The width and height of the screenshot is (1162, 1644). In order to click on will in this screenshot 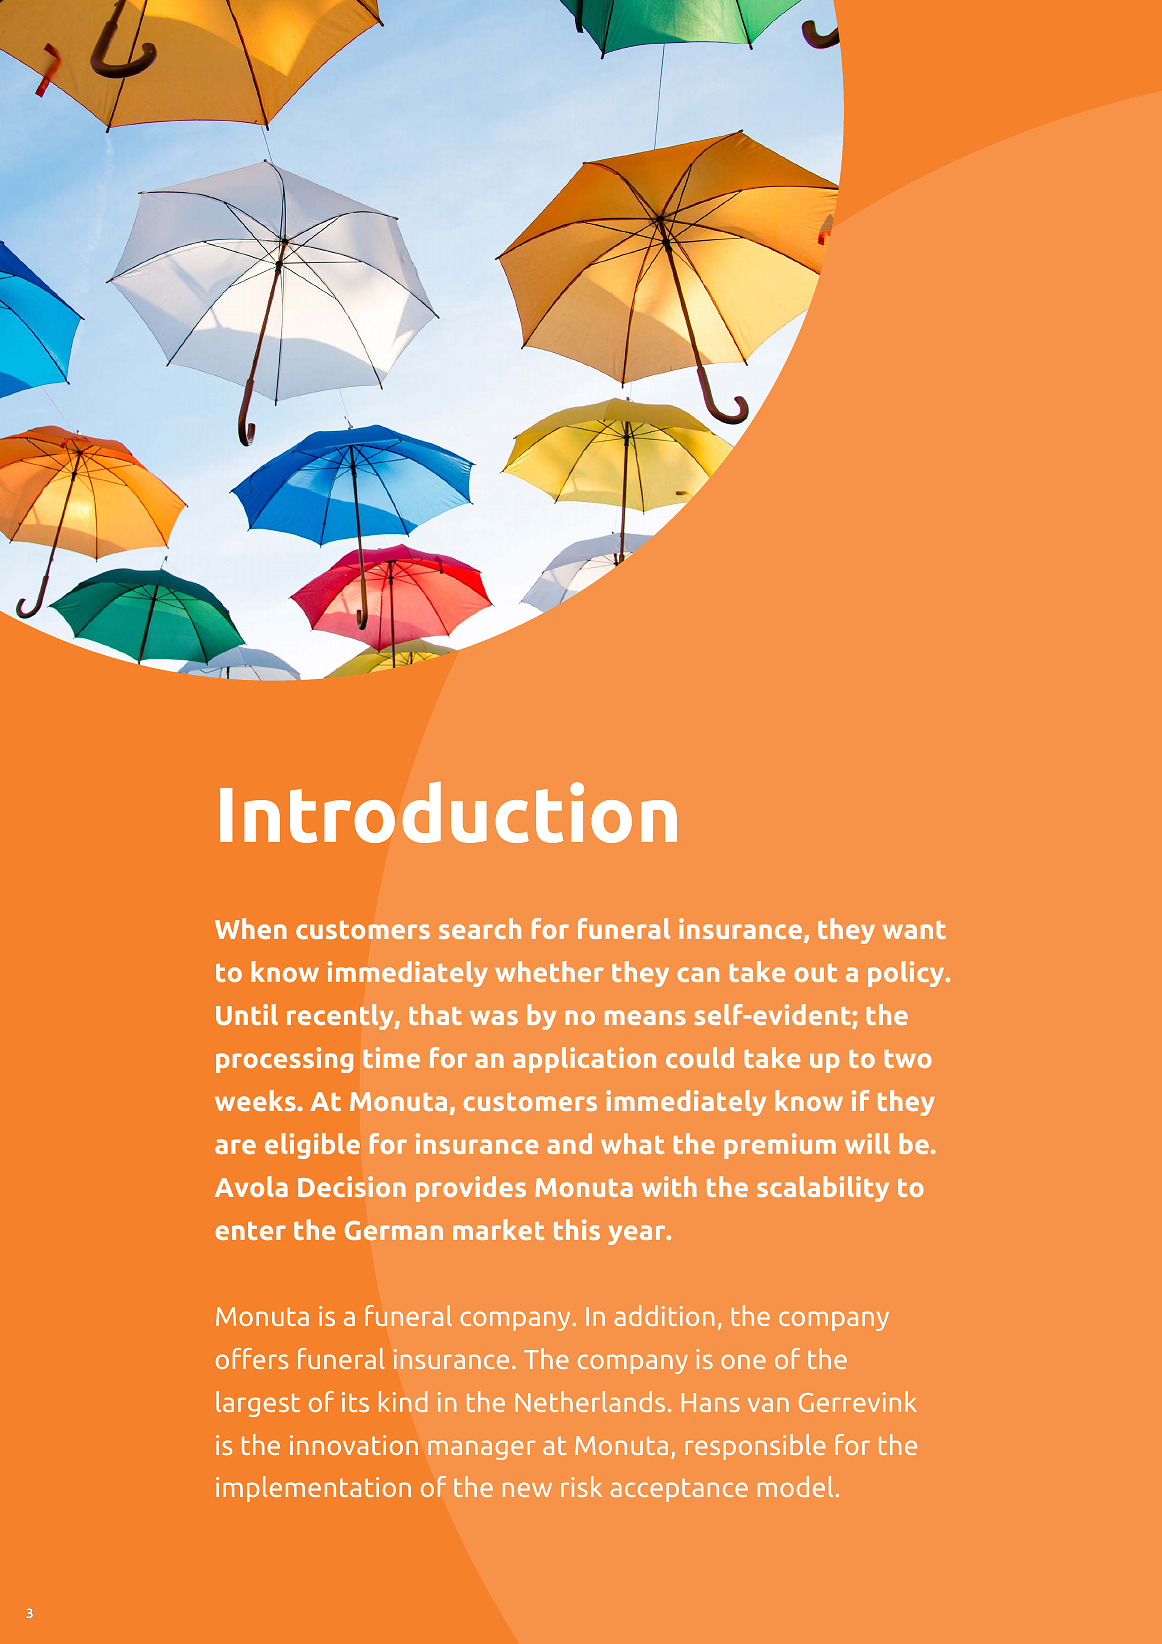, I will do `click(867, 1143)`.
